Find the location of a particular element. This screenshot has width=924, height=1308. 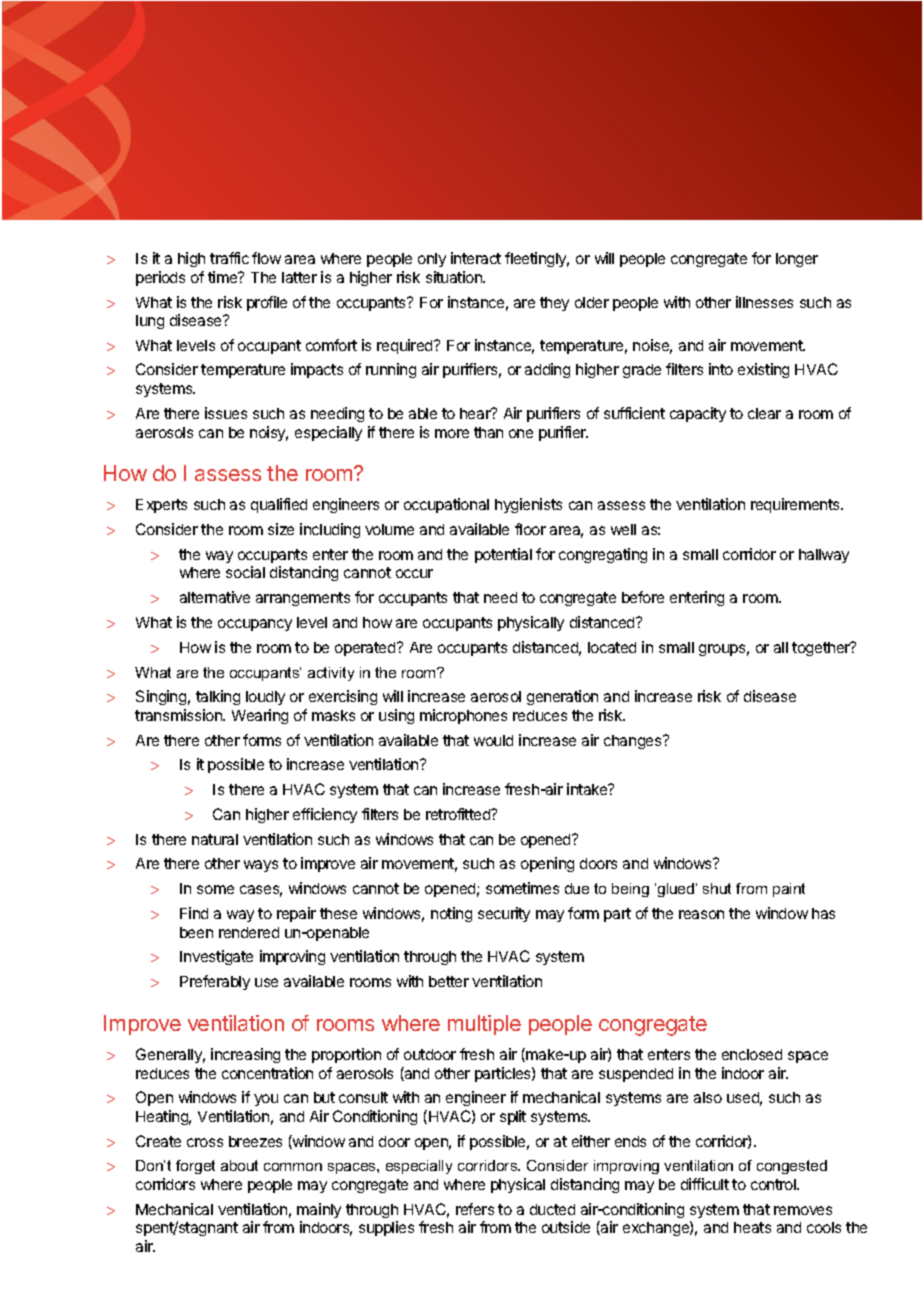

security is located at coordinates (504, 914).
